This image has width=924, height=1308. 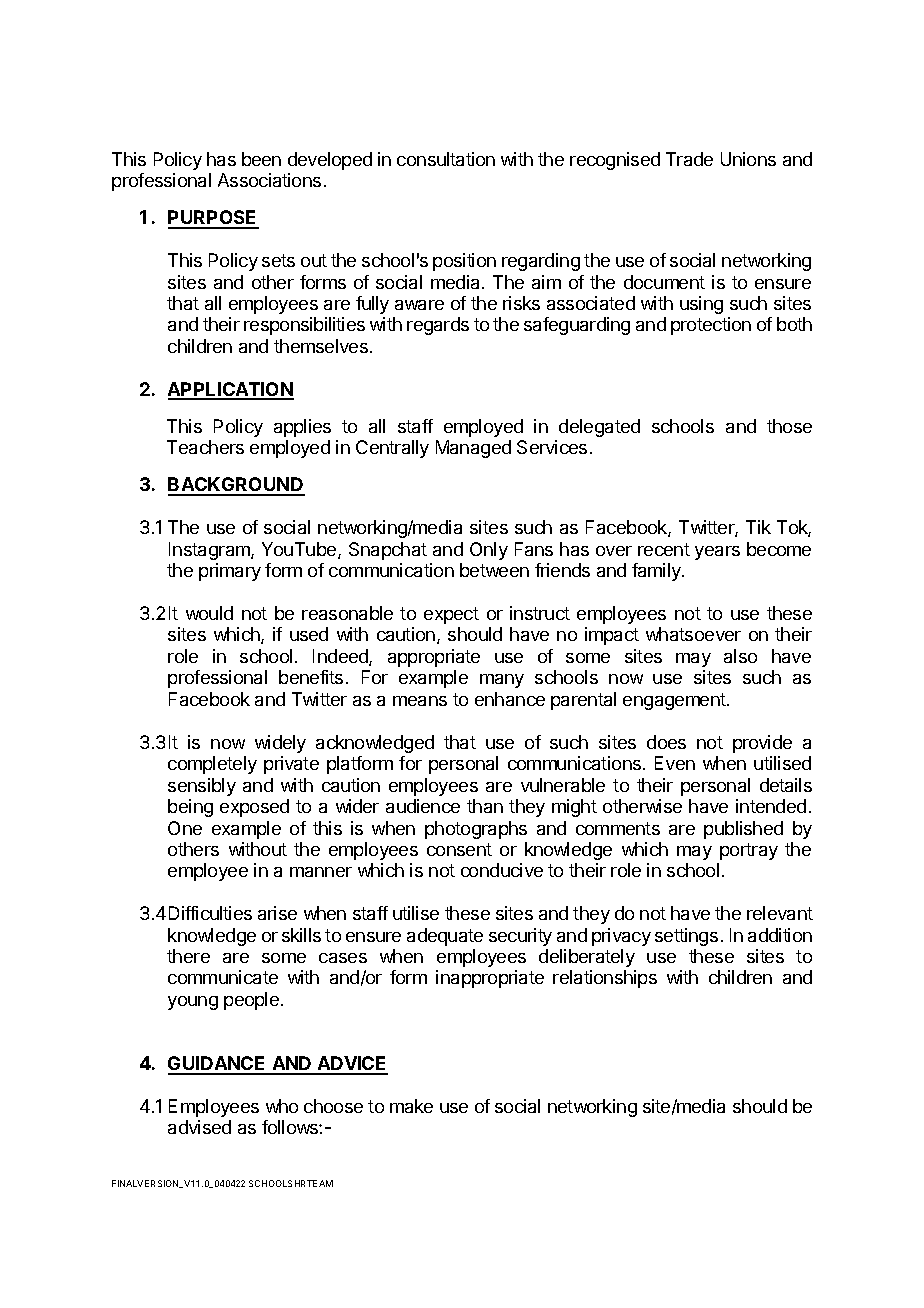 I want to click on Unions, so click(x=748, y=159).
